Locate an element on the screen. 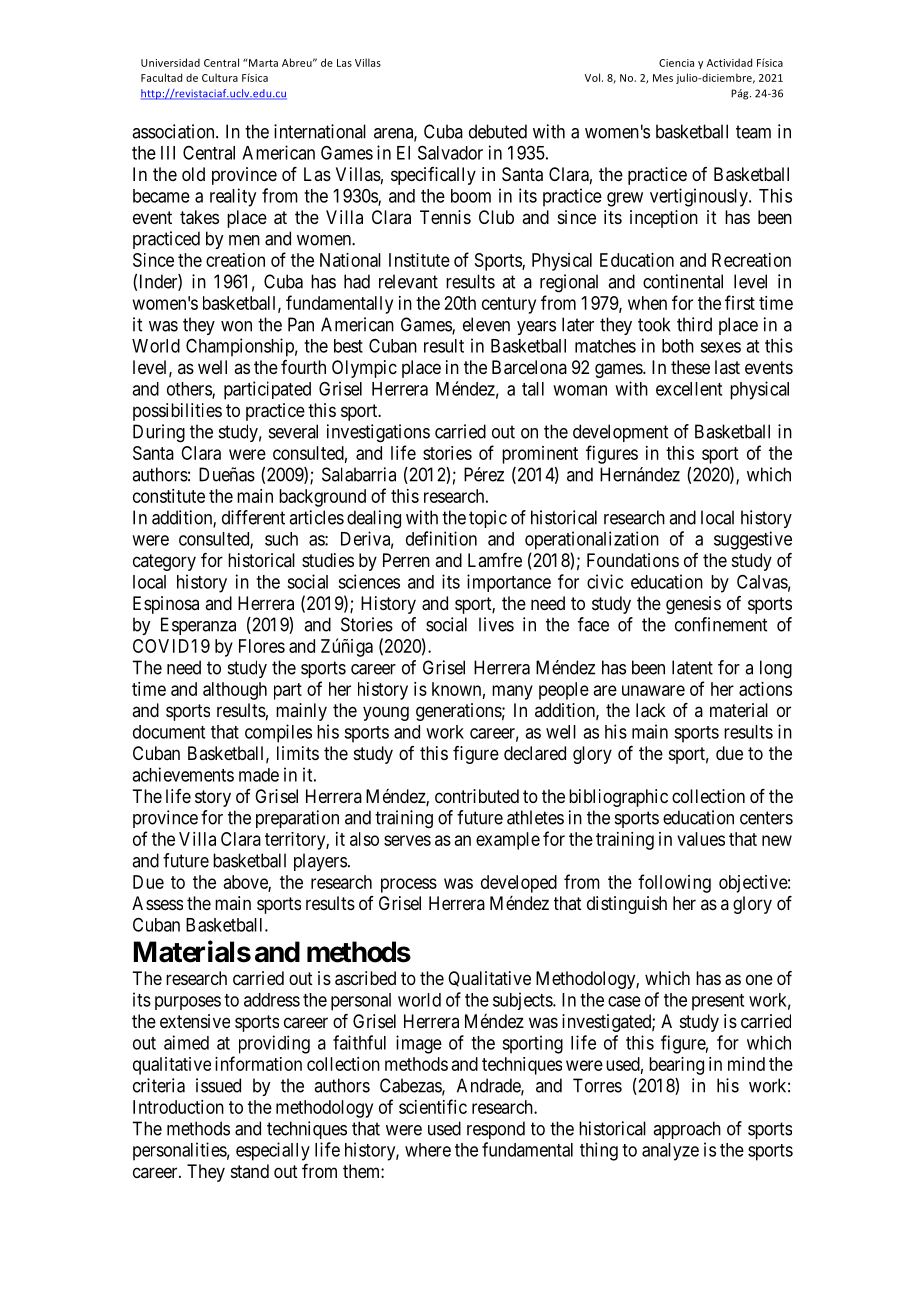  these is located at coordinates (690, 367).
